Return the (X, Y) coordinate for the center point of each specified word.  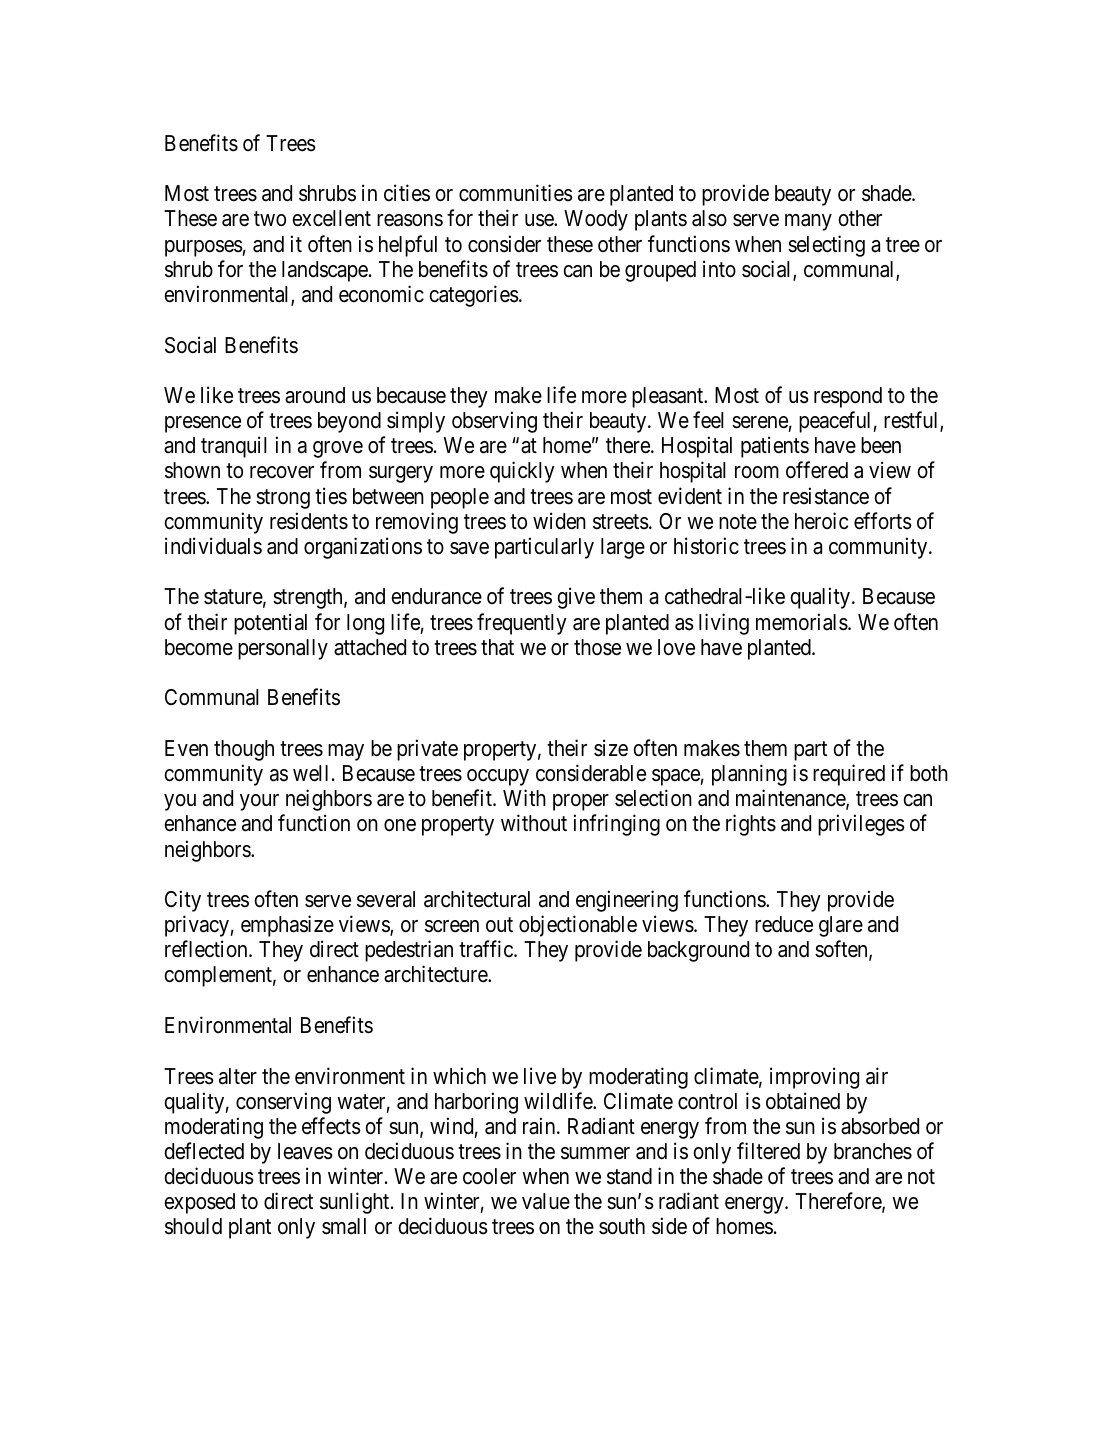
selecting (826, 246)
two (270, 219)
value (546, 1201)
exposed (199, 1203)
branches (873, 1151)
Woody (596, 220)
